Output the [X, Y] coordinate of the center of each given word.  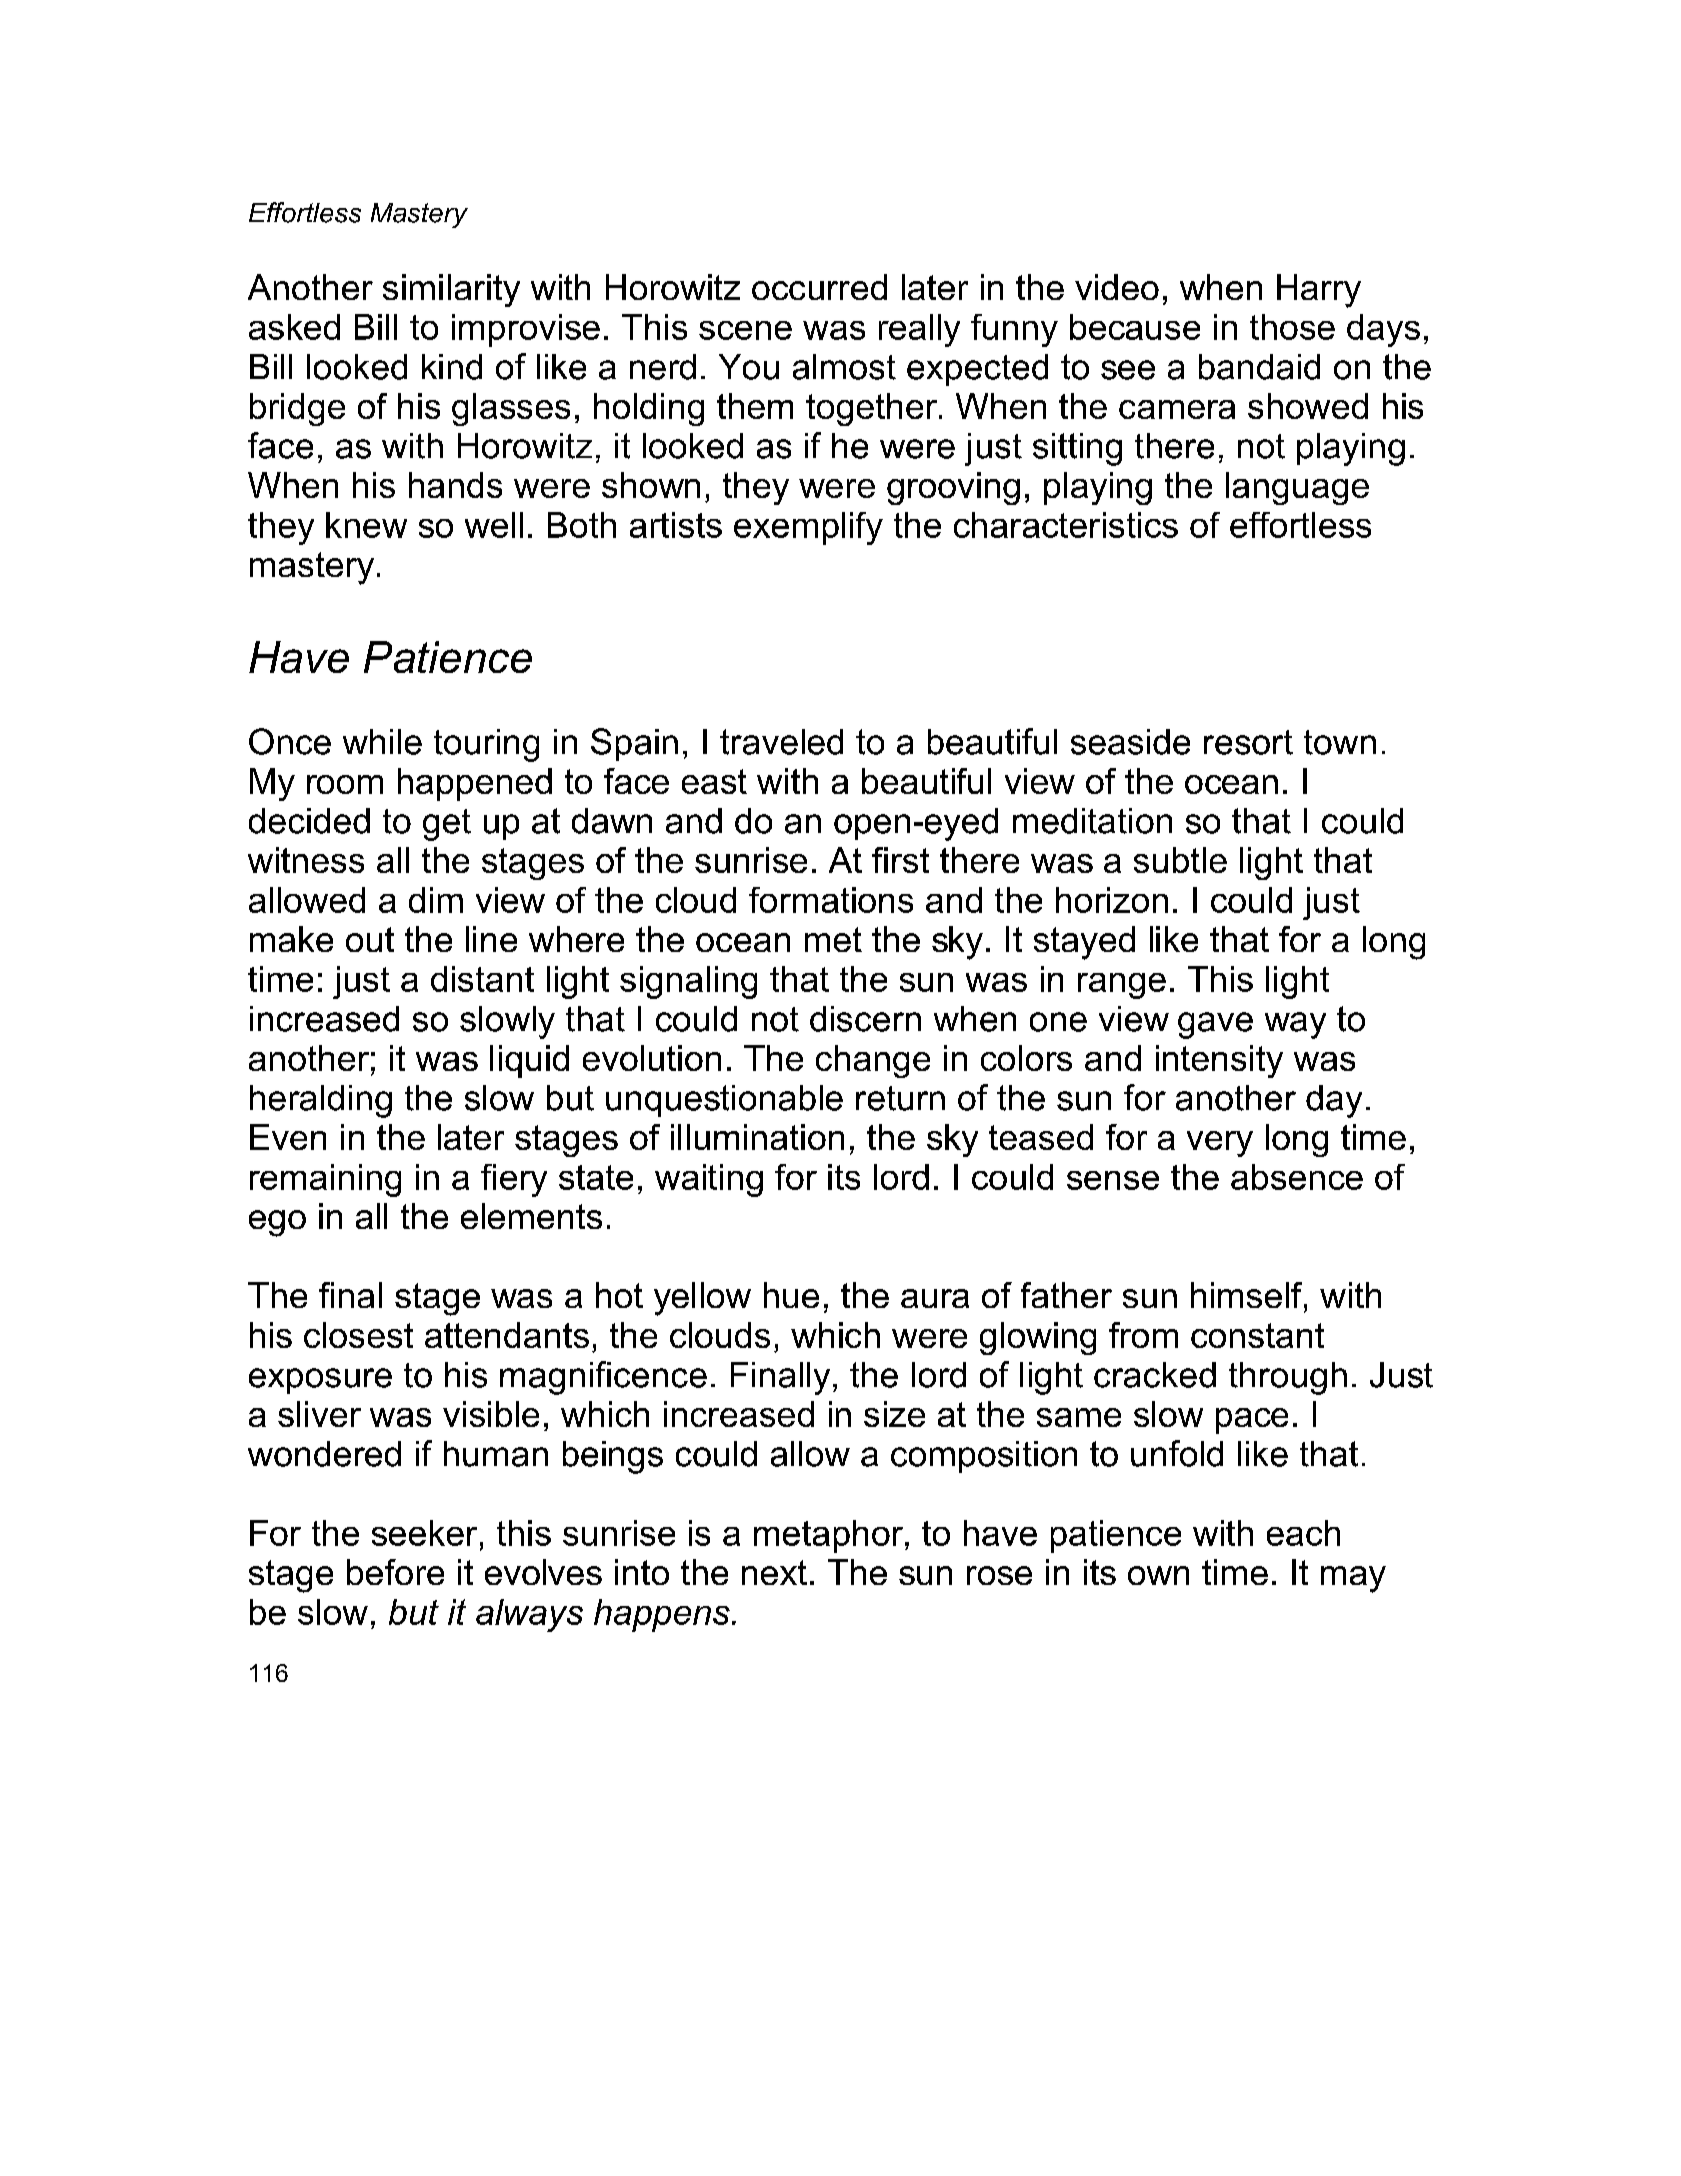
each [1303, 1533]
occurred [819, 287]
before [395, 1572]
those [1292, 327]
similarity [451, 290]
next [774, 1572]
